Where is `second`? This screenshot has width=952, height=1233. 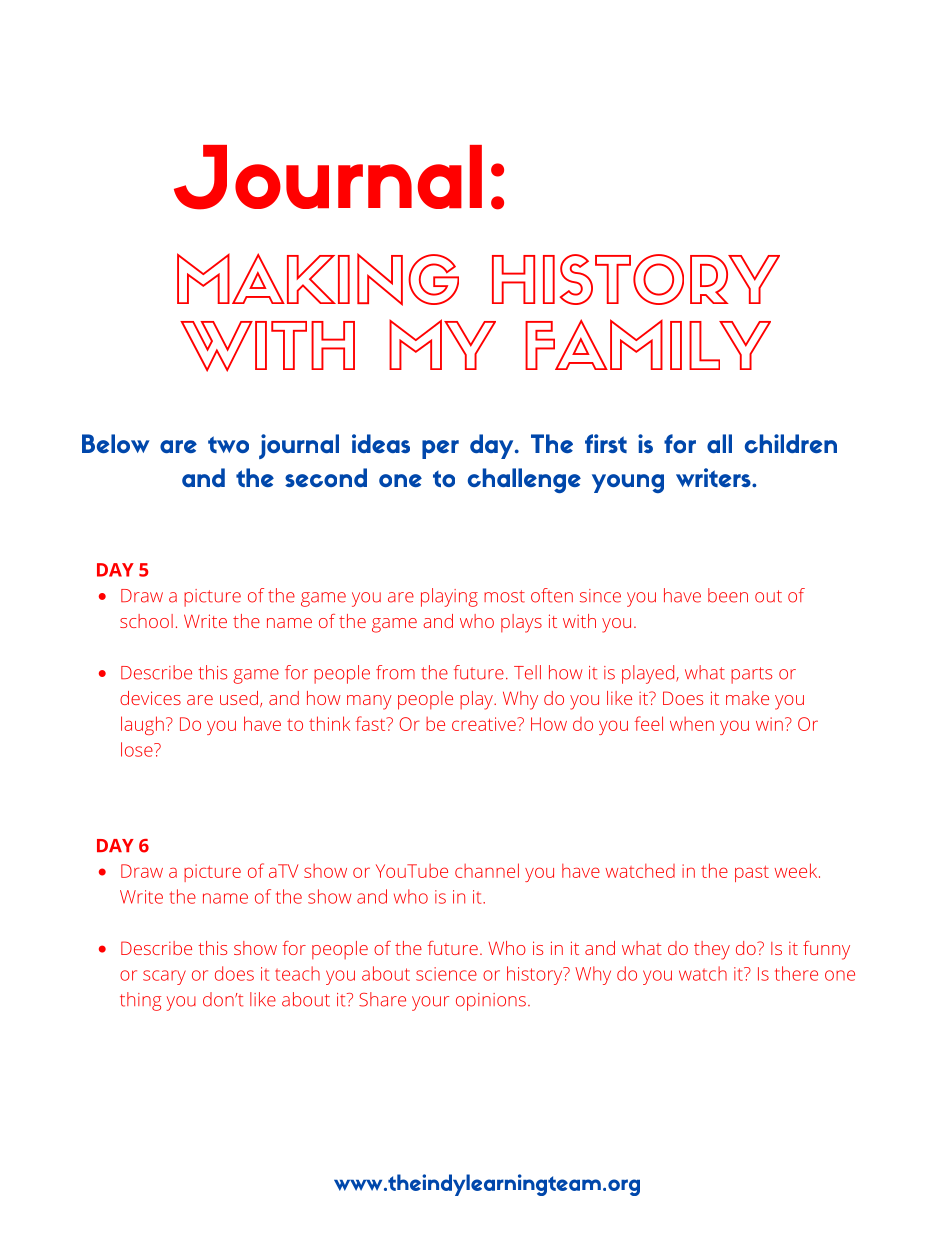 second is located at coordinates (326, 477).
